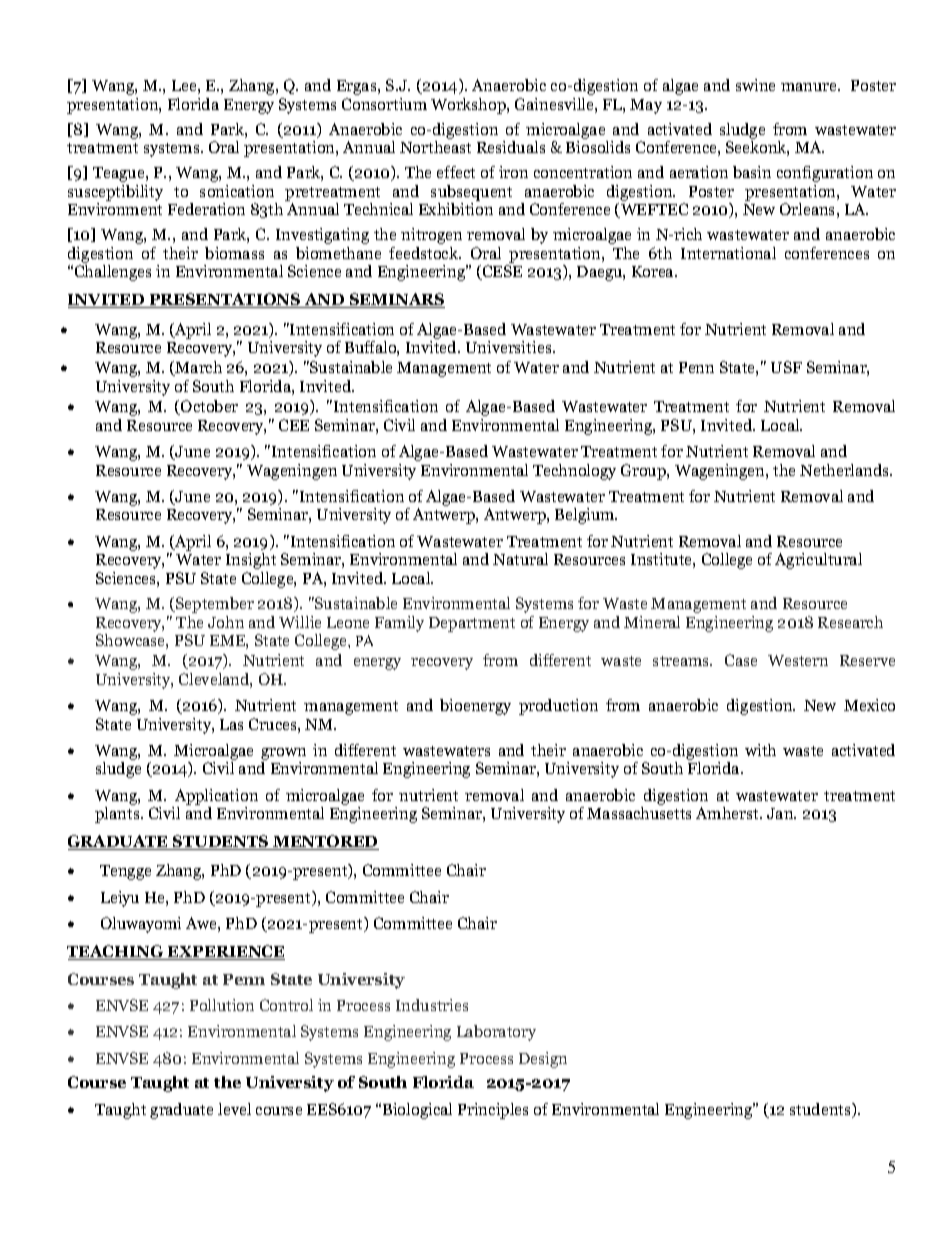 Image resolution: width=952 pixels, height=1233 pixels. Describe the element at coordinates (558, 707) in the page. I see `production` at that location.
